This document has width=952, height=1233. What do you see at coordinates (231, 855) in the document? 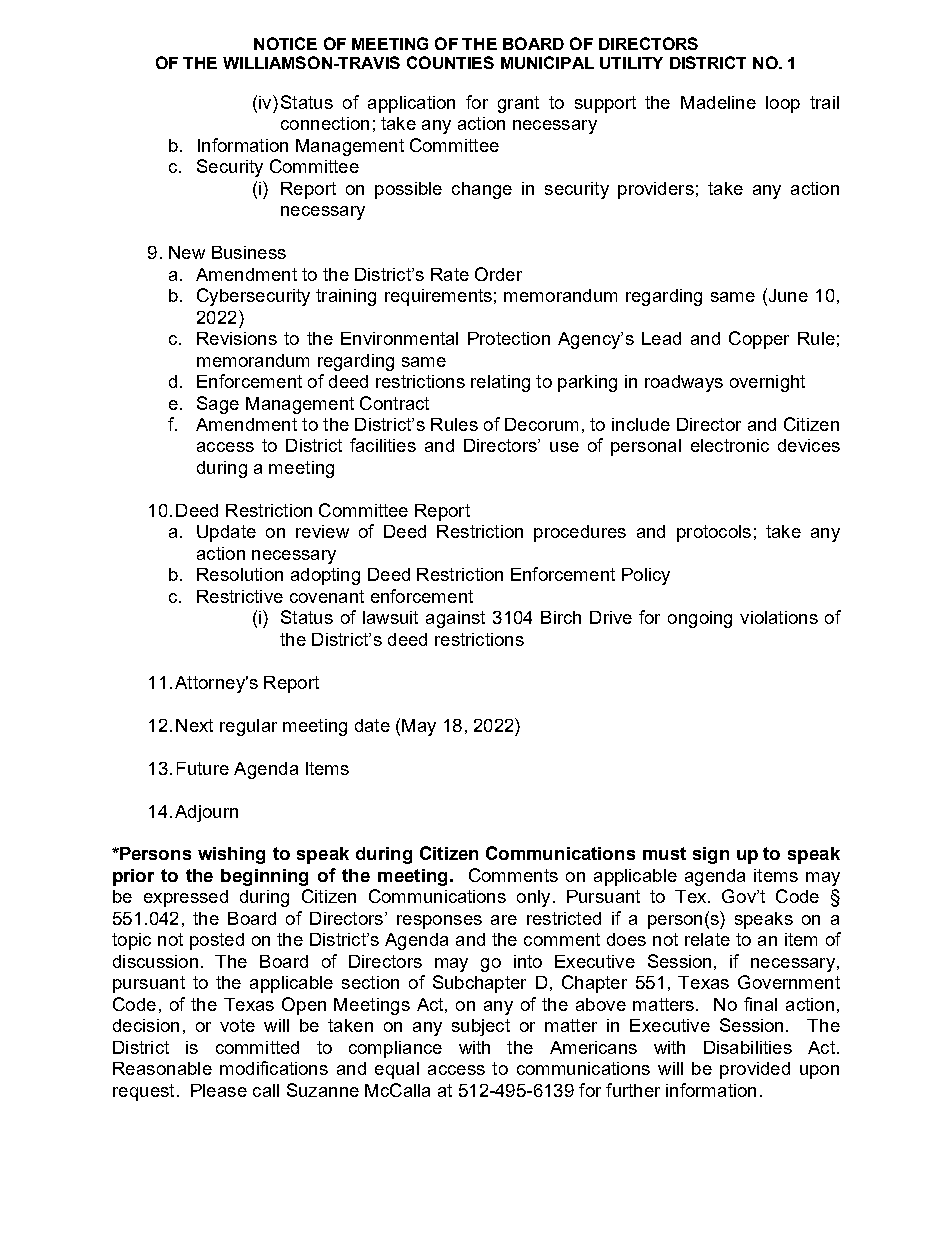
I see `wishing` at bounding box center [231, 855].
